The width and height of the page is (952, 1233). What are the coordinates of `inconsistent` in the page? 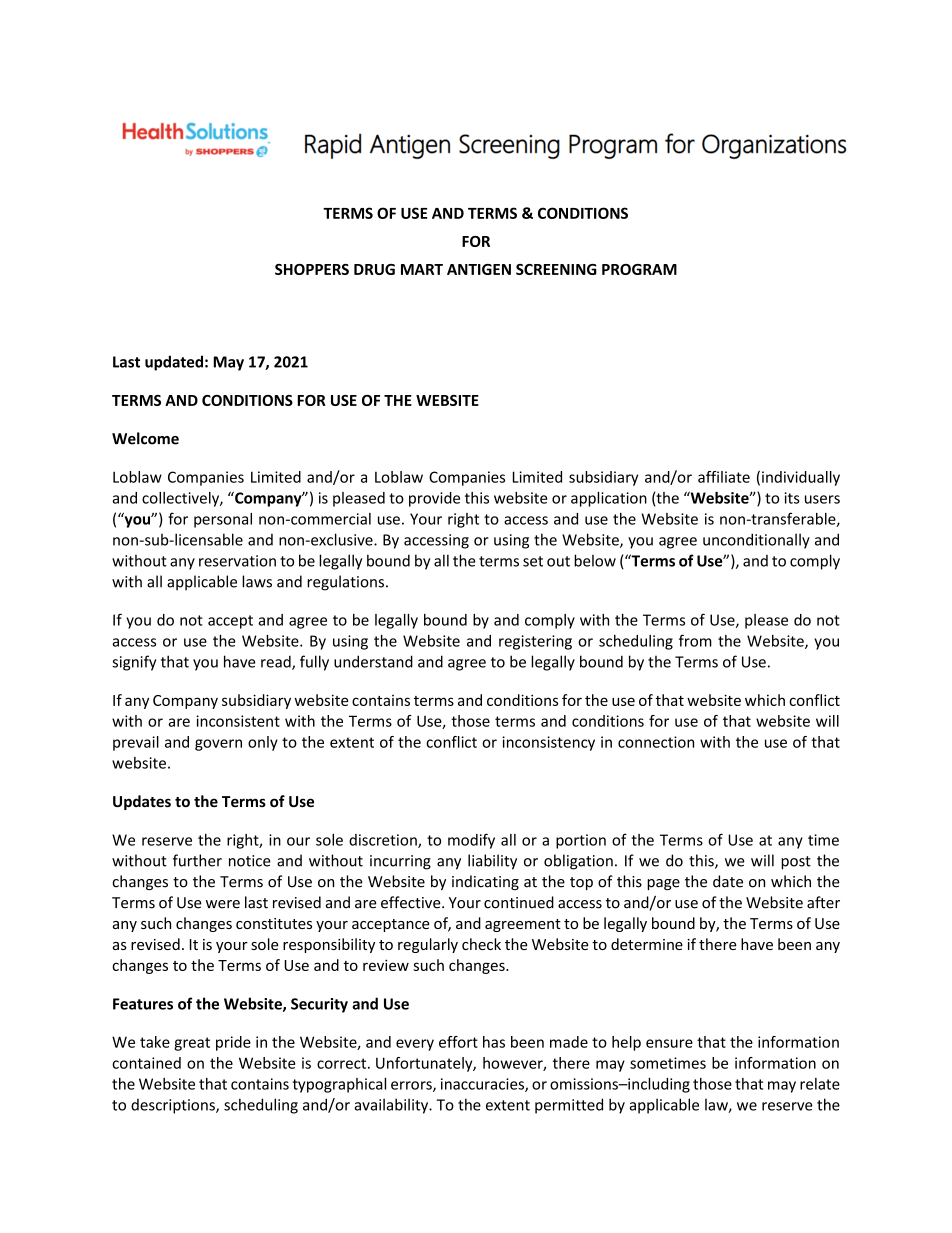 It's located at (238, 721).
